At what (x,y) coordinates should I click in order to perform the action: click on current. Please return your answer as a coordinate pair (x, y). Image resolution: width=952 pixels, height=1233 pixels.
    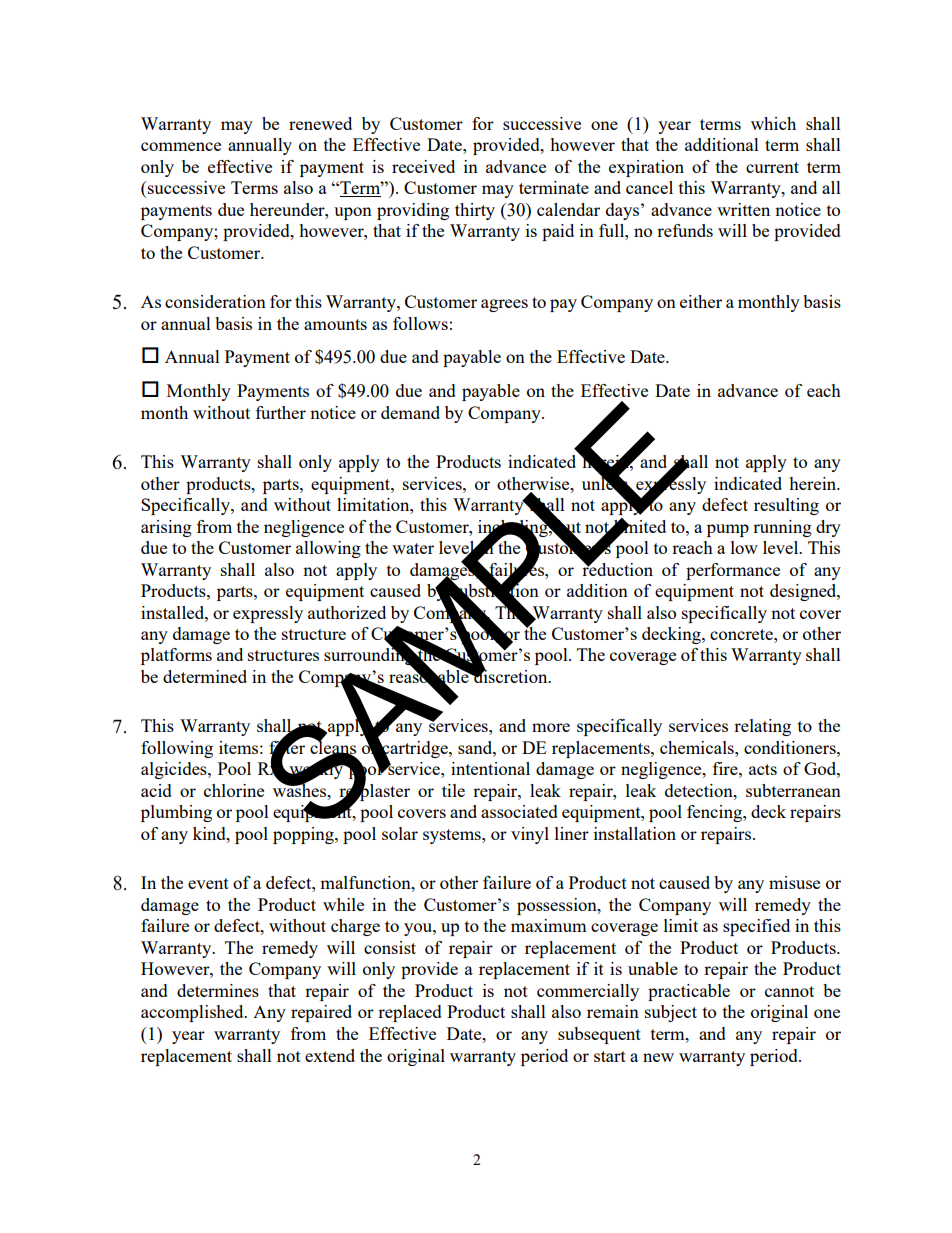
    Looking at the image, I should click on (772, 167).
